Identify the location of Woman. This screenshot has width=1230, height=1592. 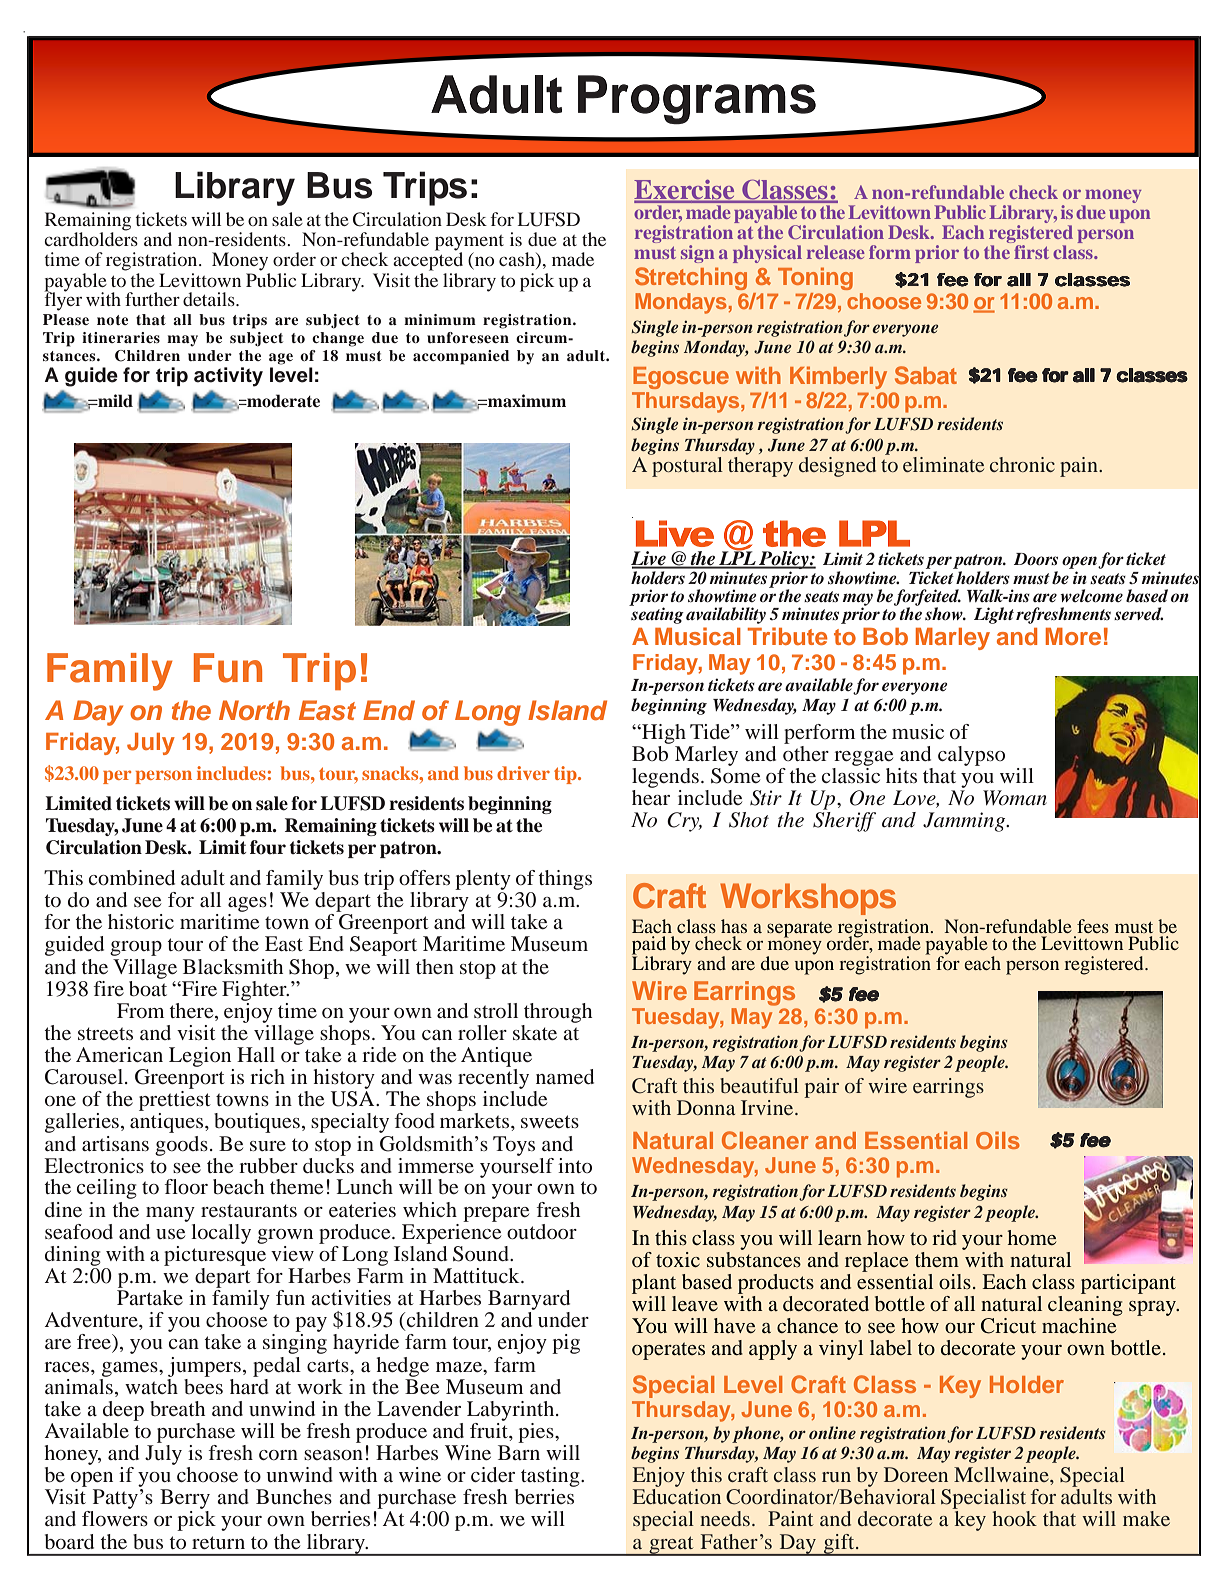
(1015, 798).
